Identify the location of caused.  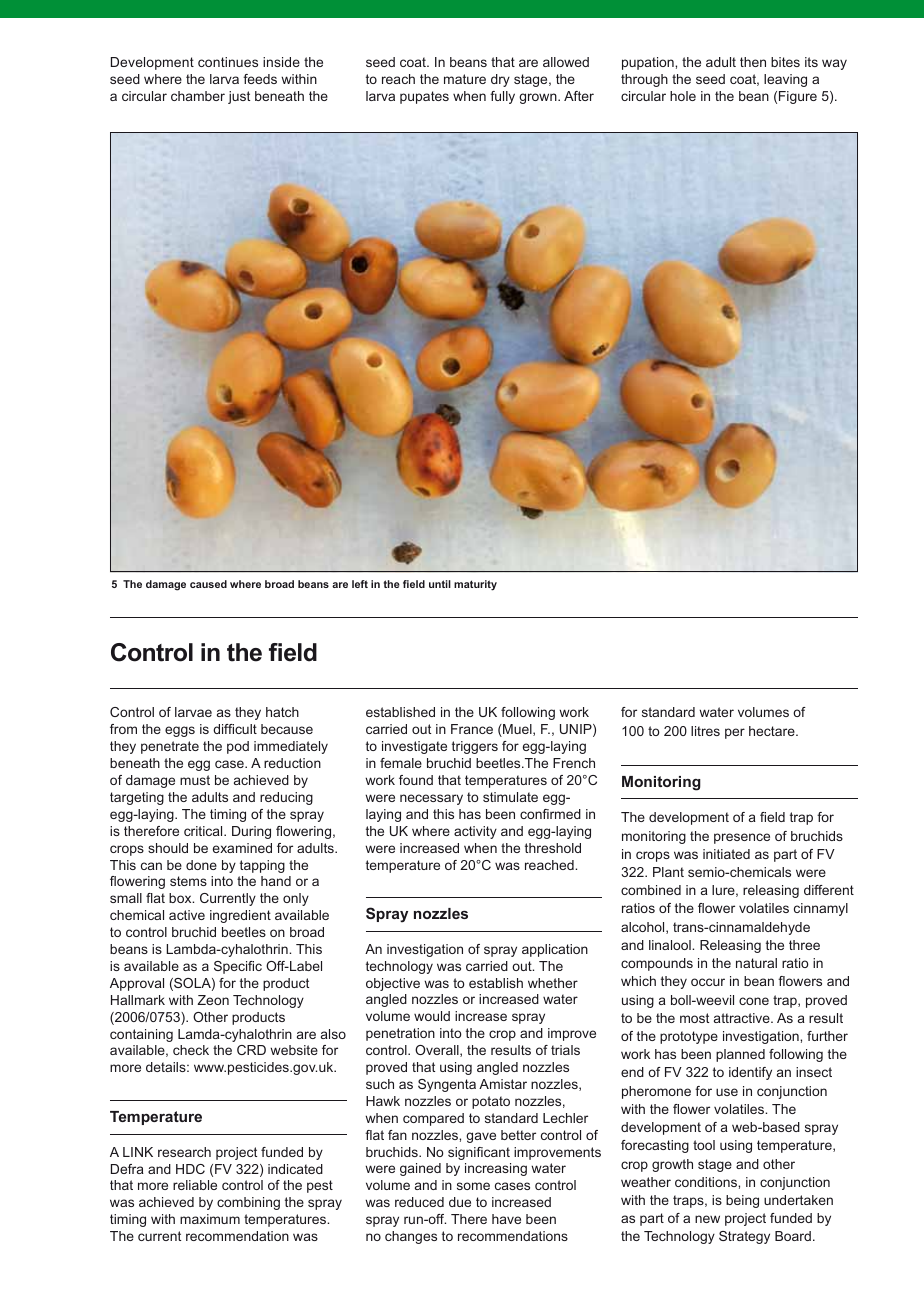
(208, 584).
